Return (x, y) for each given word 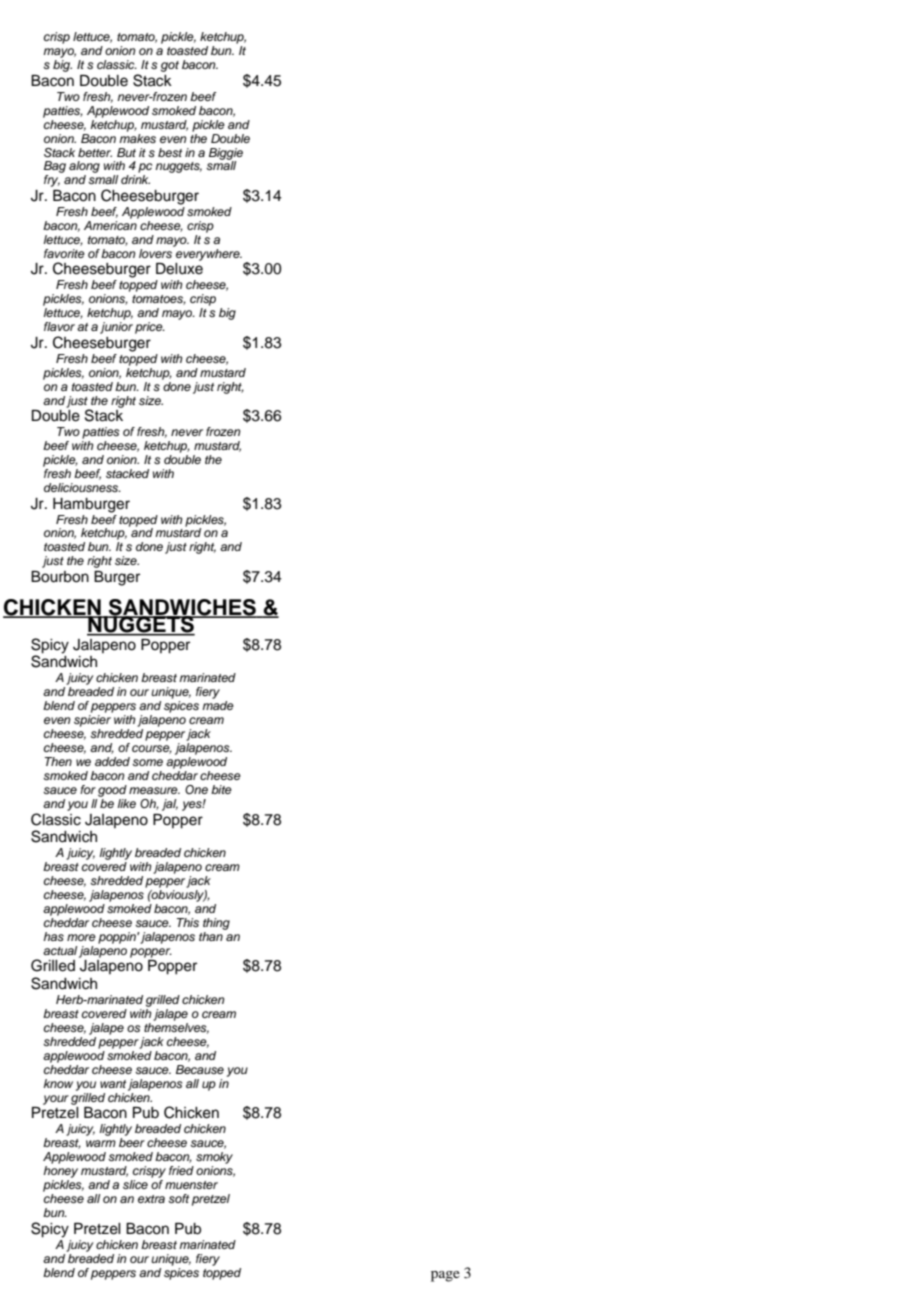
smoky (214, 1158)
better (95, 152)
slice (135, 1184)
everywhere (208, 253)
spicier (92, 721)
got (170, 66)
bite (221, 789)
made (218, 705)
